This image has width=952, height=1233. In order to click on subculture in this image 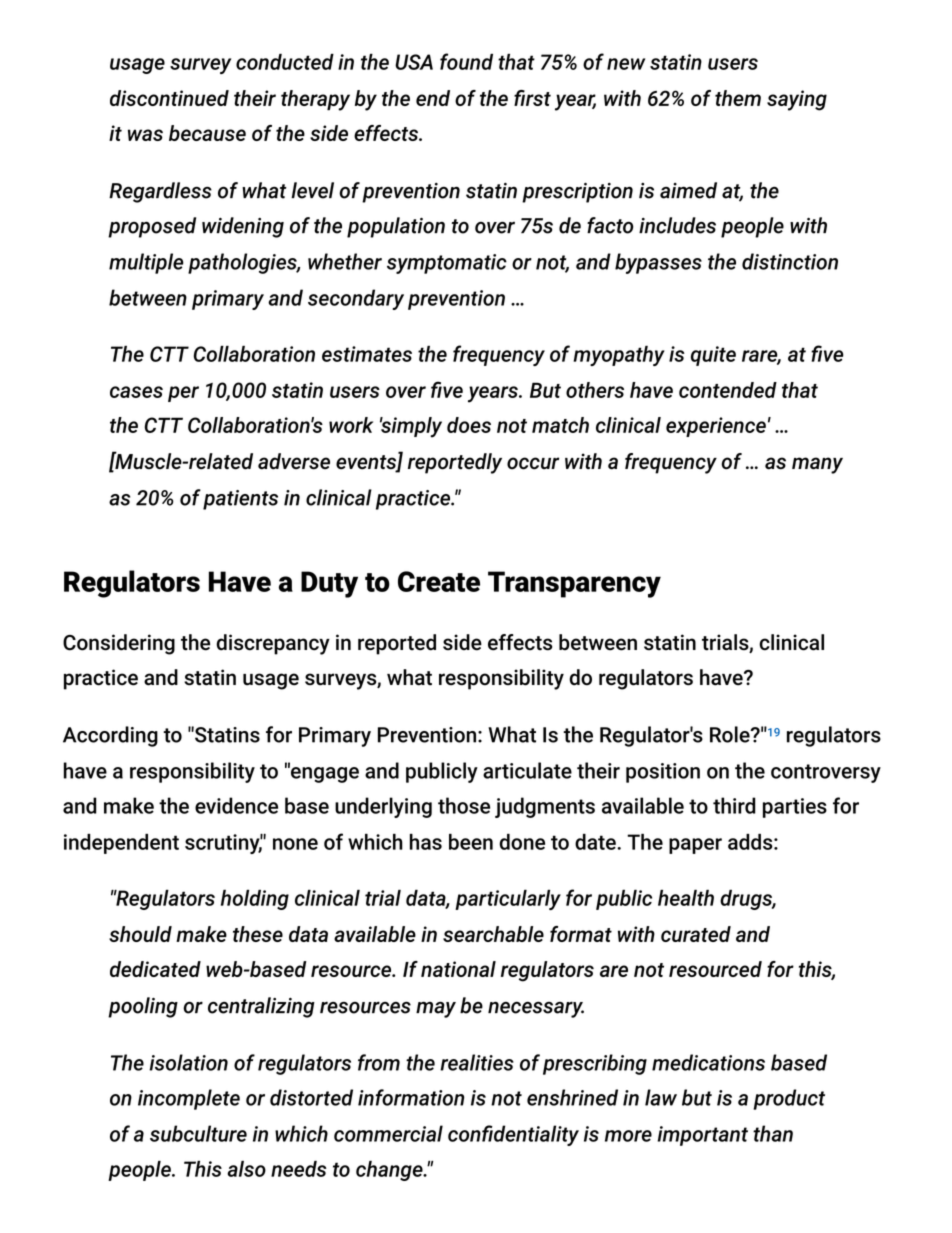, I will do `click(198, 1133)`.
